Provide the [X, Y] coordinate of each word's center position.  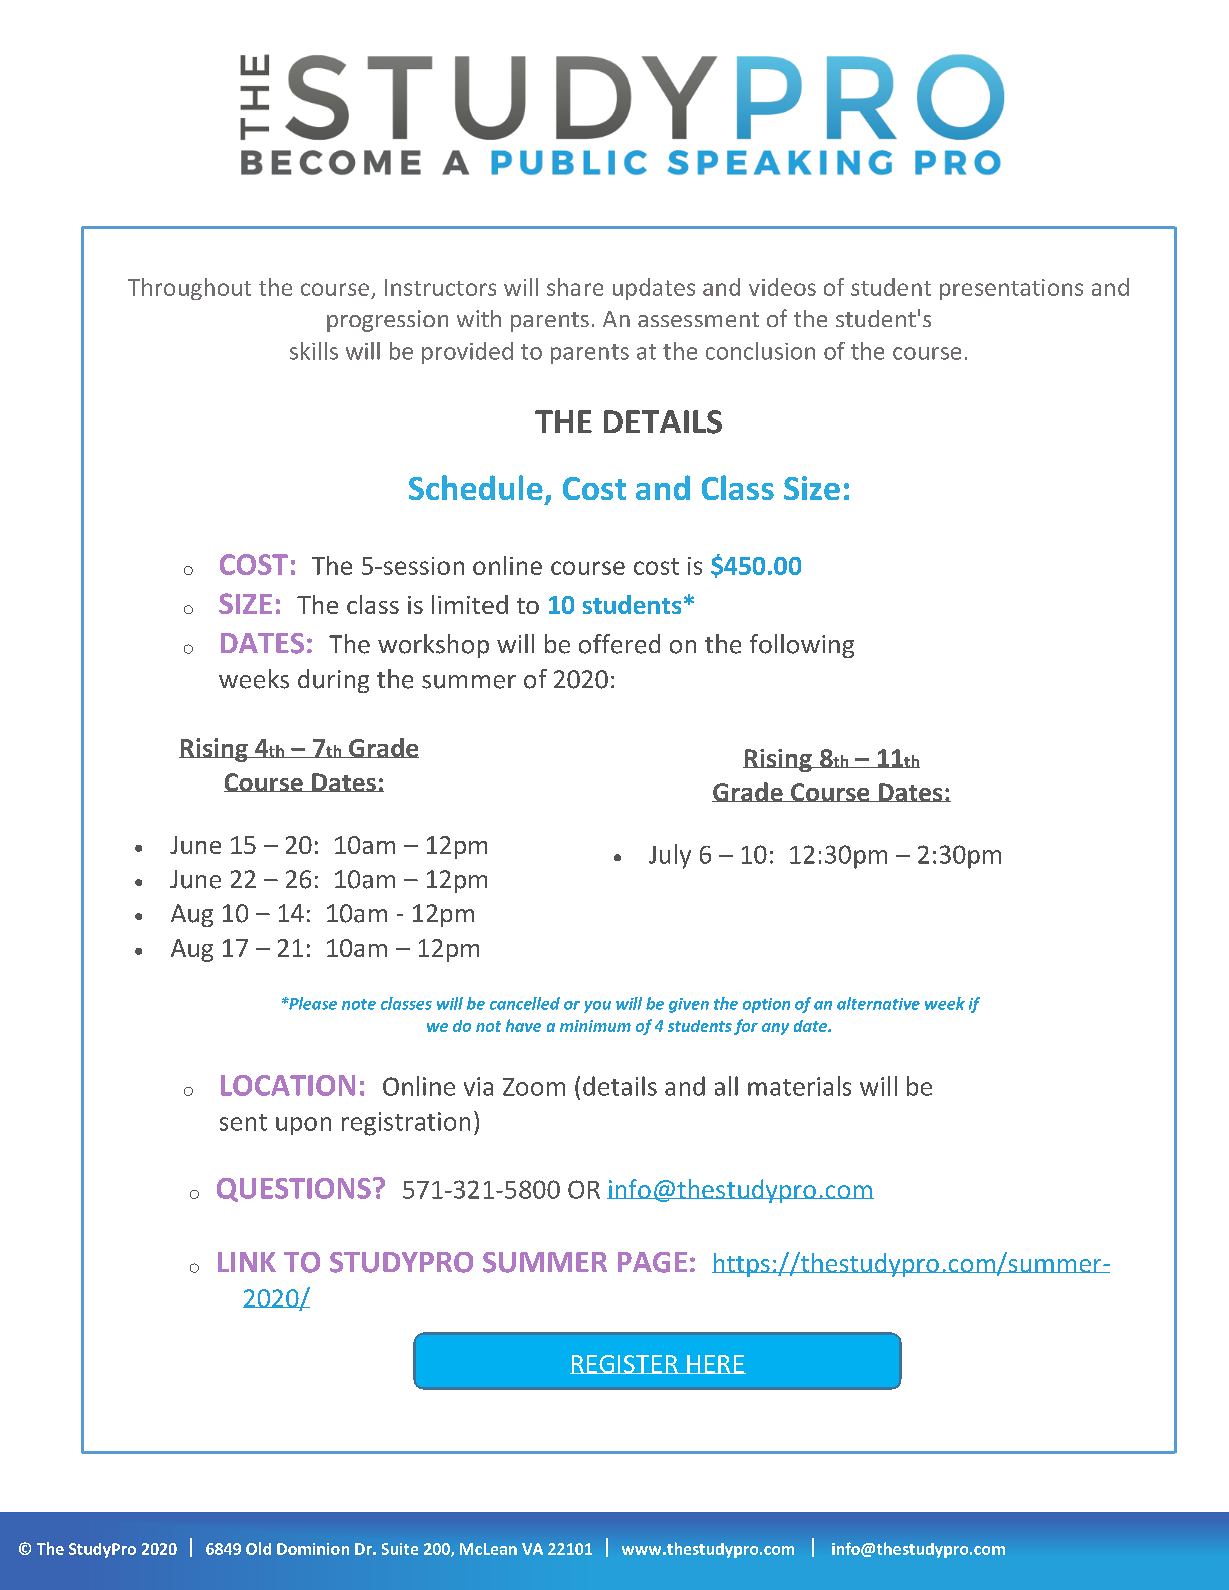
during [333, 681]
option [766, 1005]
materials [799, 1086]
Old [258, 1548]
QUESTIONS [294, 1190]
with [479, 318]
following [802, 646]
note [359, 1004]
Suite [400, 1549]
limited [470, 604]
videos [782, 287]
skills [314, 351]
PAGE [652, 1262]
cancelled [525, 1003]
